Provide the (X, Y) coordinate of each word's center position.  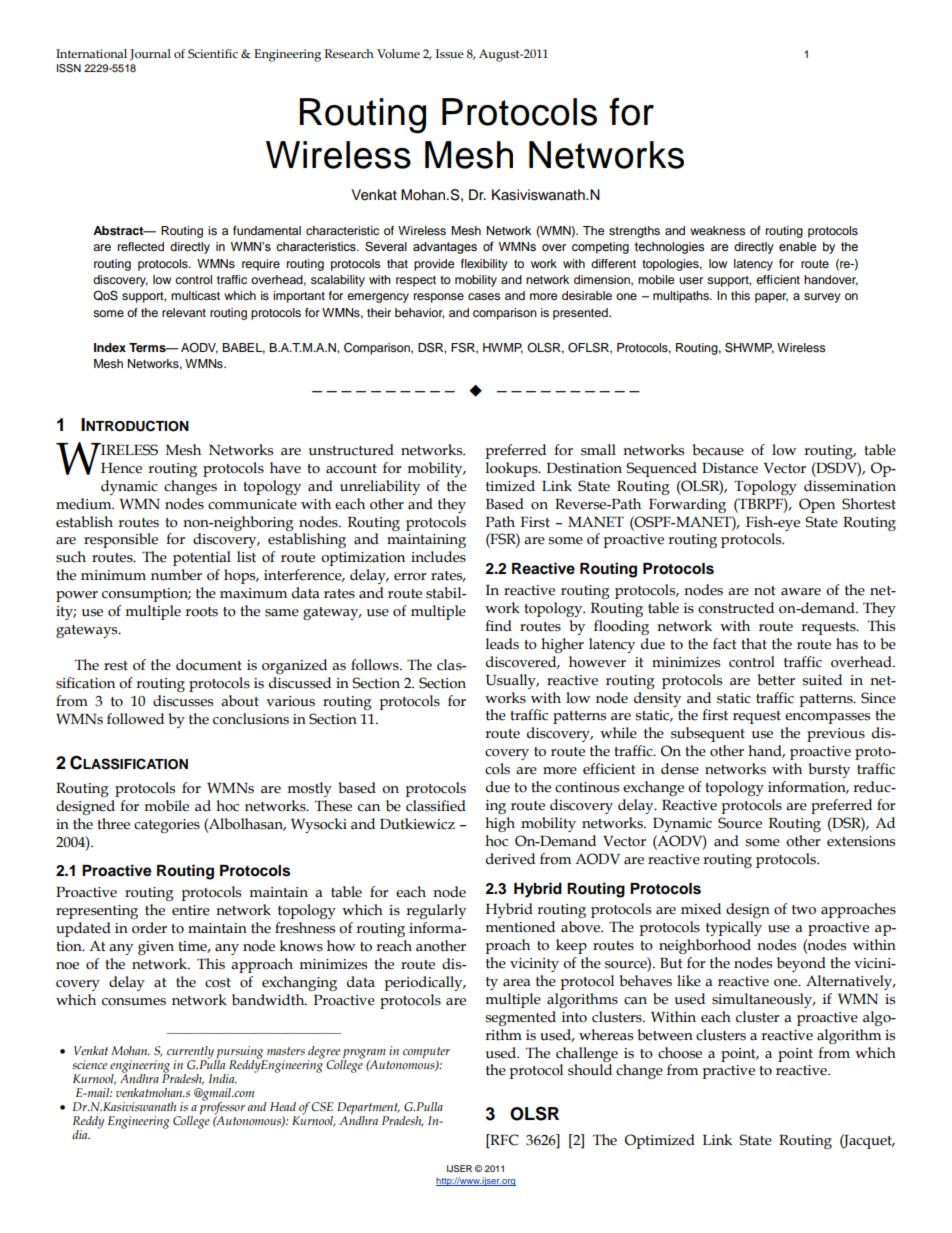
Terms (148, 347)
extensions (861, 841)
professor (222, 1108)
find (498, 626)
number (176, 575)
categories (167, 826)
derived (510, 859)
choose (680, 1053)
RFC (503, 1140)
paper (771, 298)
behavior (419, 313)
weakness (718, 230)
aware (801, 592)
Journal (150, 55)
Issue (450, 54)
